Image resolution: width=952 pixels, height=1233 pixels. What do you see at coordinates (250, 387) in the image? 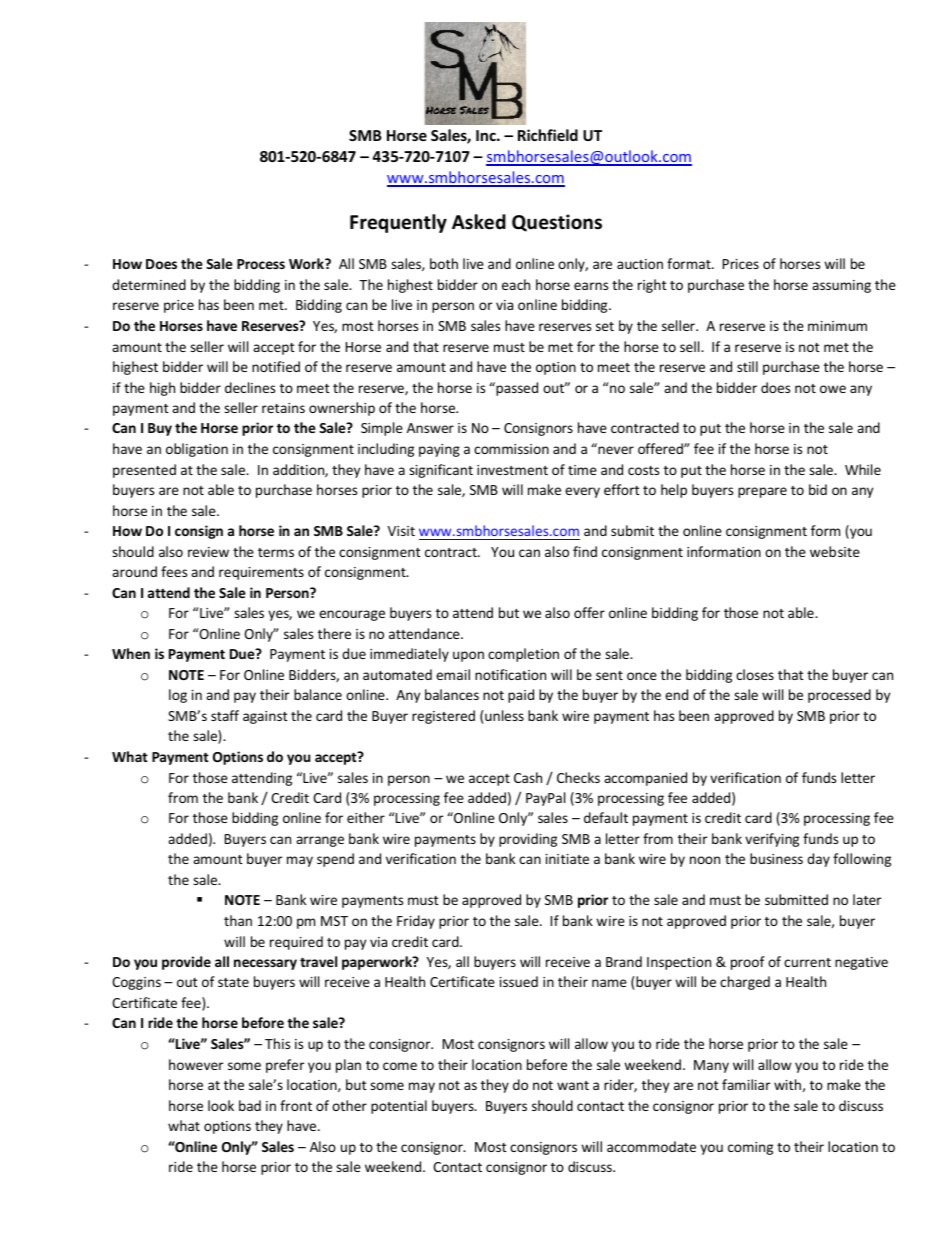
I see `declines` at bounding box center [250, 387].
